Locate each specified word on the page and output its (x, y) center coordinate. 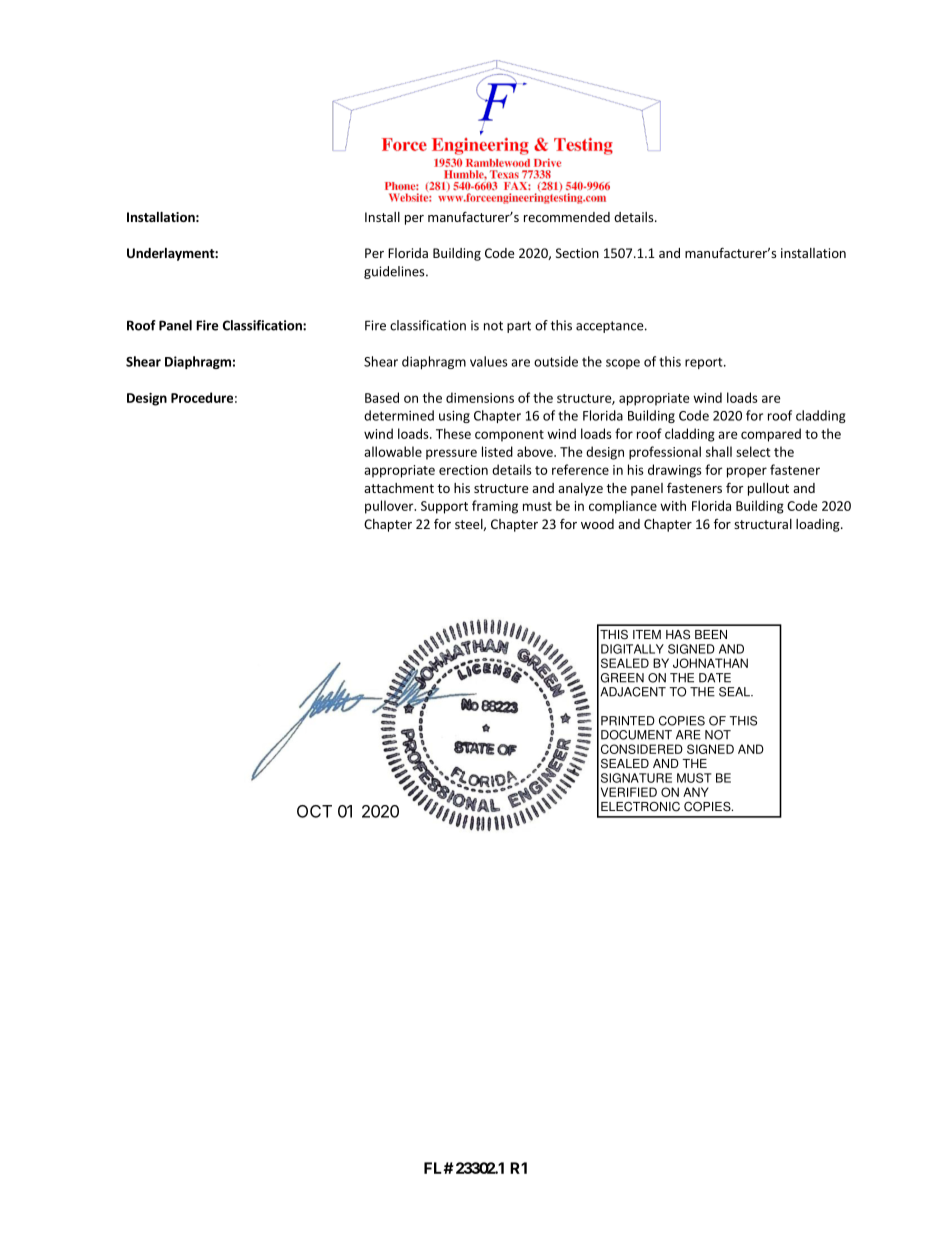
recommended (567, 217)
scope (623, 364)
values (489, 361)
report (705, 363)
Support (444, 507)
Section (577, 253)
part (519, 327)
